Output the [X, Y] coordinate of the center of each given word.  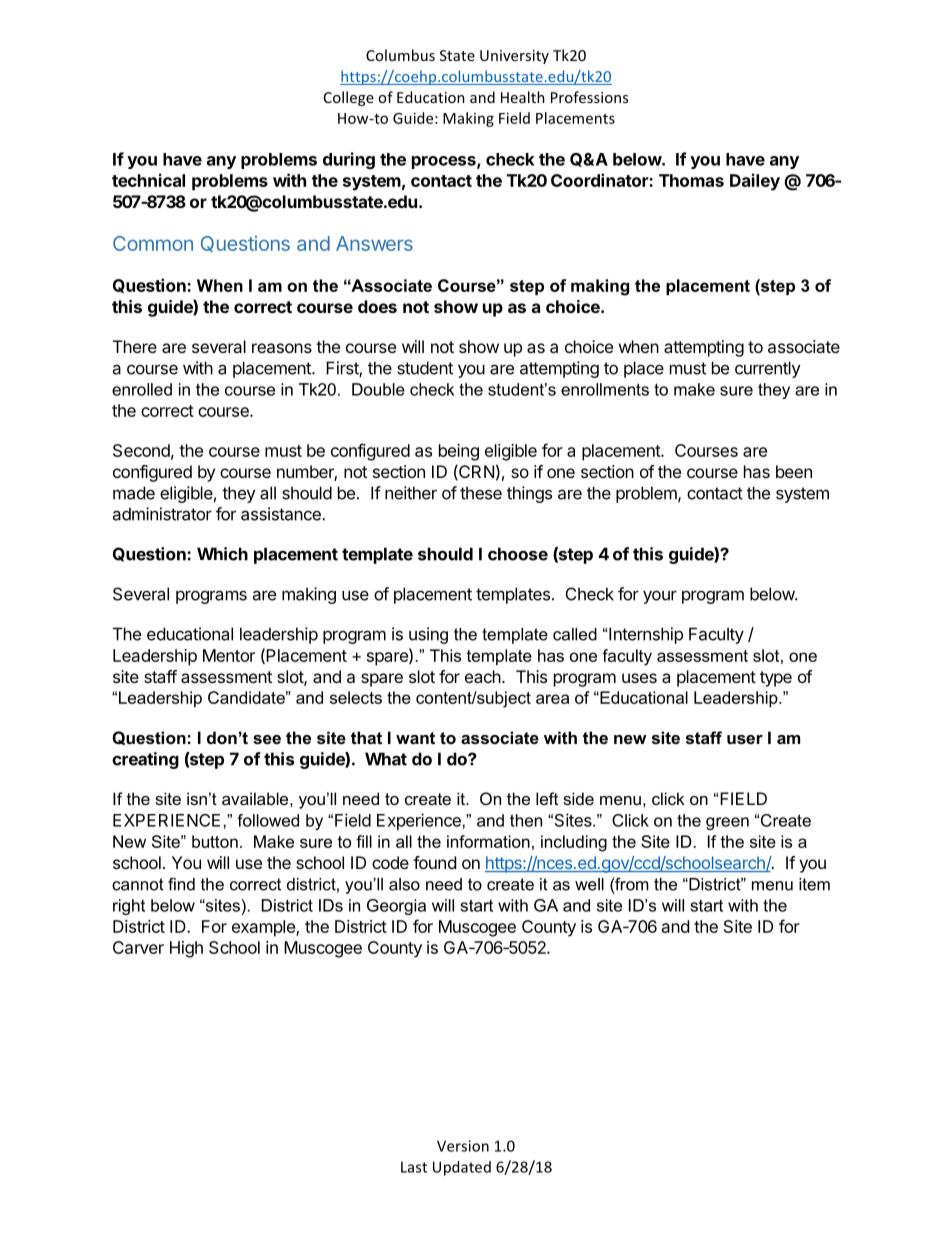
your [660, 597]
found [434, 862]
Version [463, 1146]
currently [768, 369]
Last [414, 1167]
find [181, 884]
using [428, 635]
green [727, 823]
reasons [282, 348]
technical [148, 180]
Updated [462, 1168]
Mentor [229, 655]
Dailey [755, 182]
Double [378, 389]
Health [523, 97]
